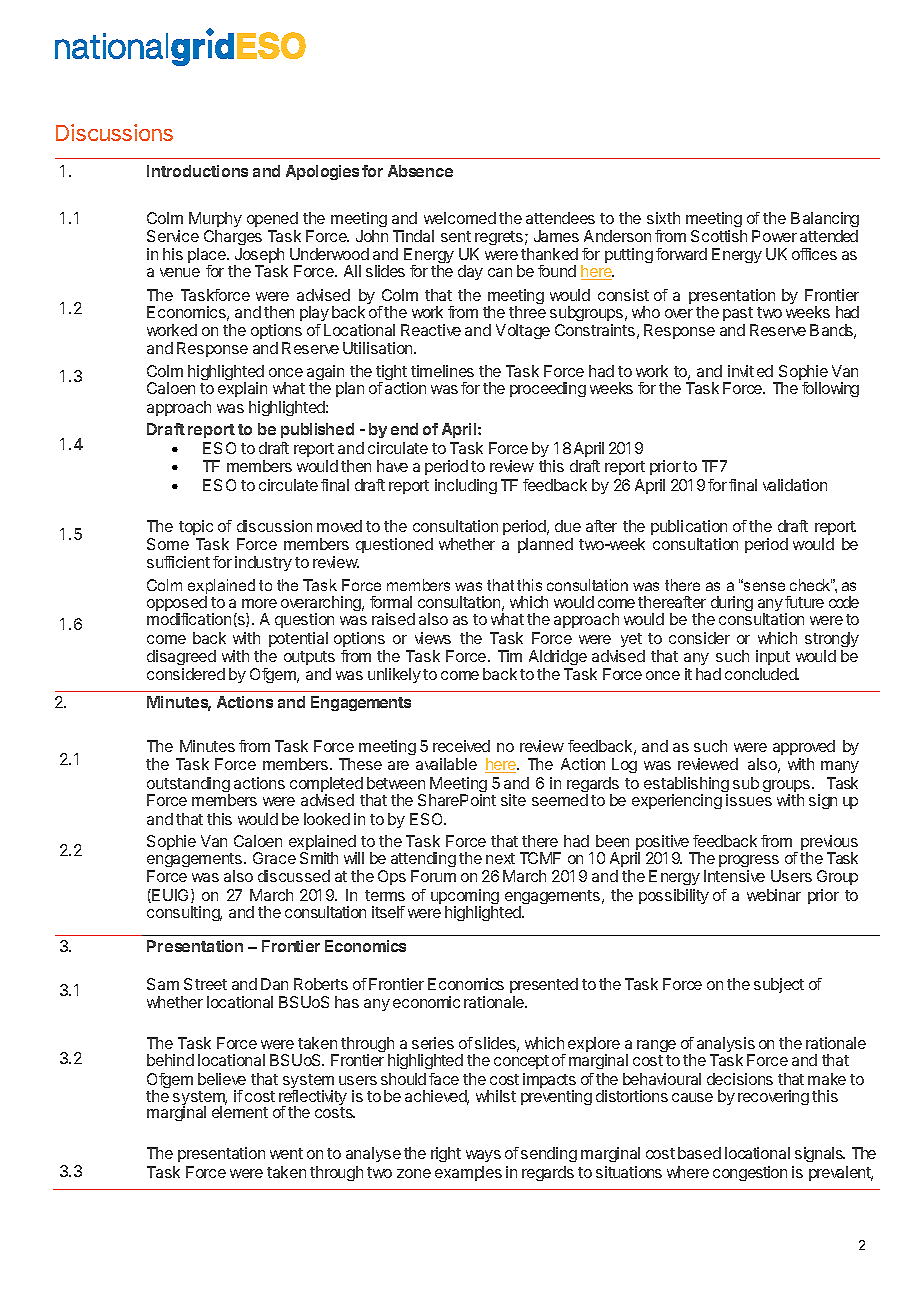 The height and width of the screenshot is (1308, 924). I want to click on Power, so click(774, 236).
